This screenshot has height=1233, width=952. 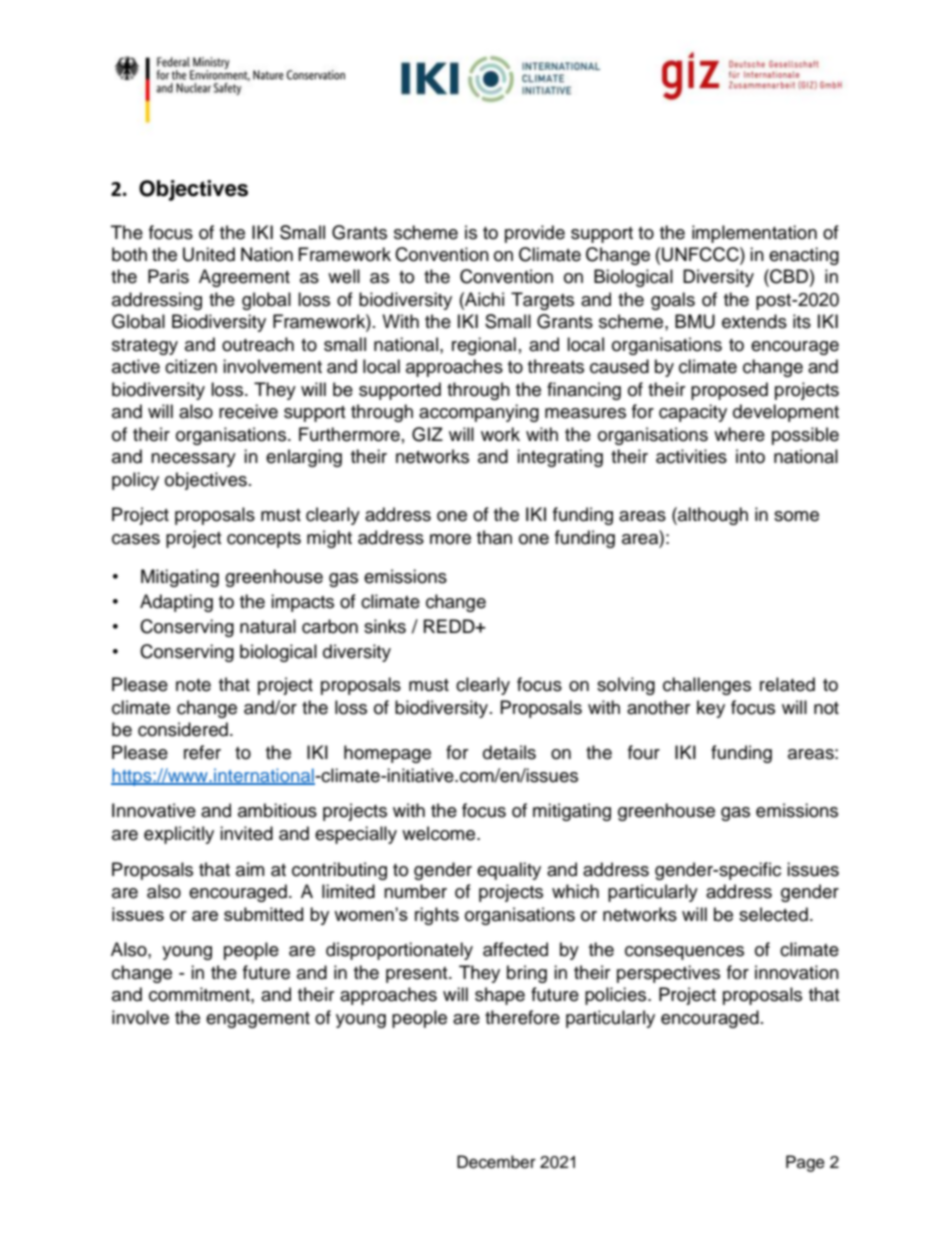 I want to click on implementation, so click(x=754, y=234).
